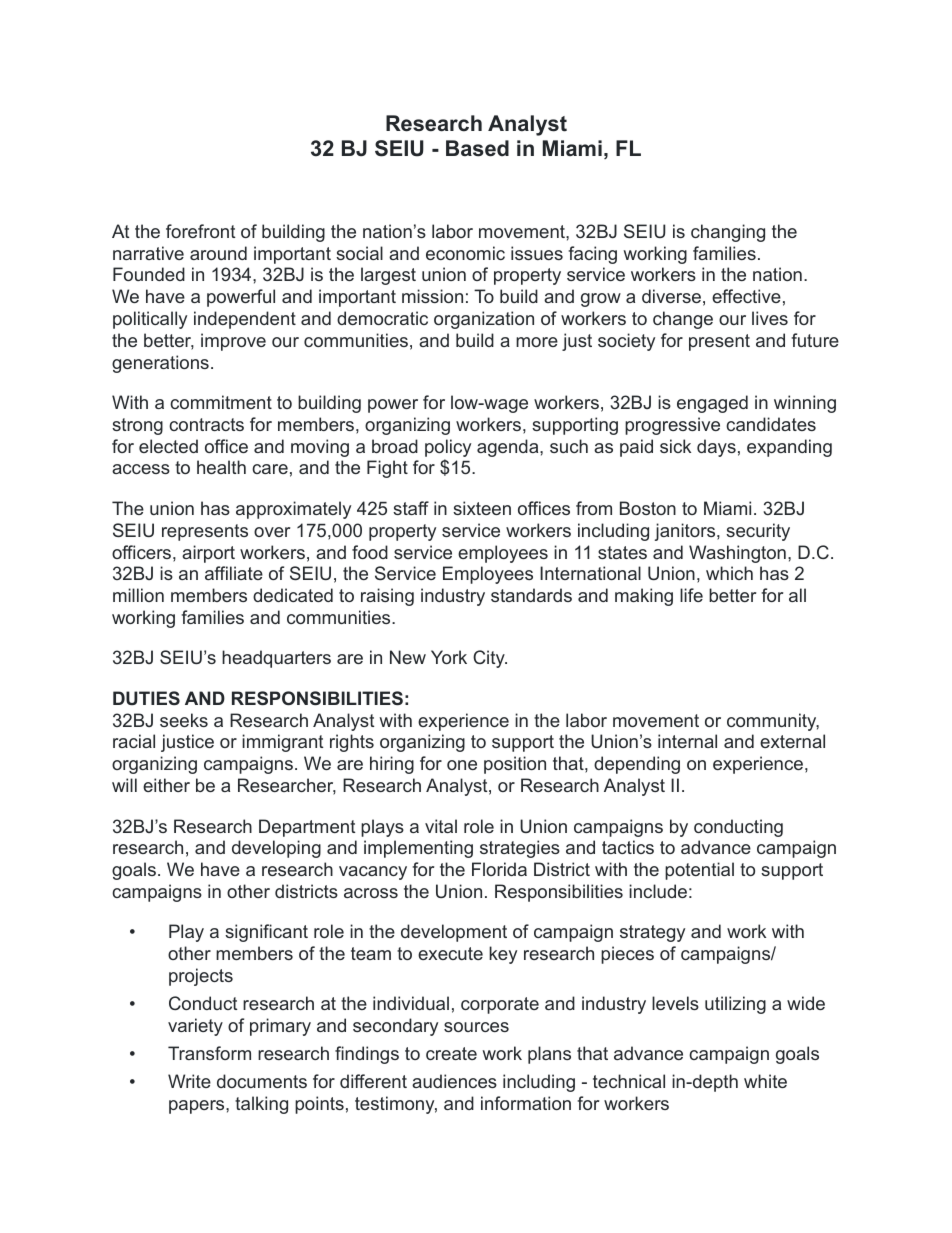  Describe the element at coordinates (728, 233) in the screenshot. I see `changing` at that location.
